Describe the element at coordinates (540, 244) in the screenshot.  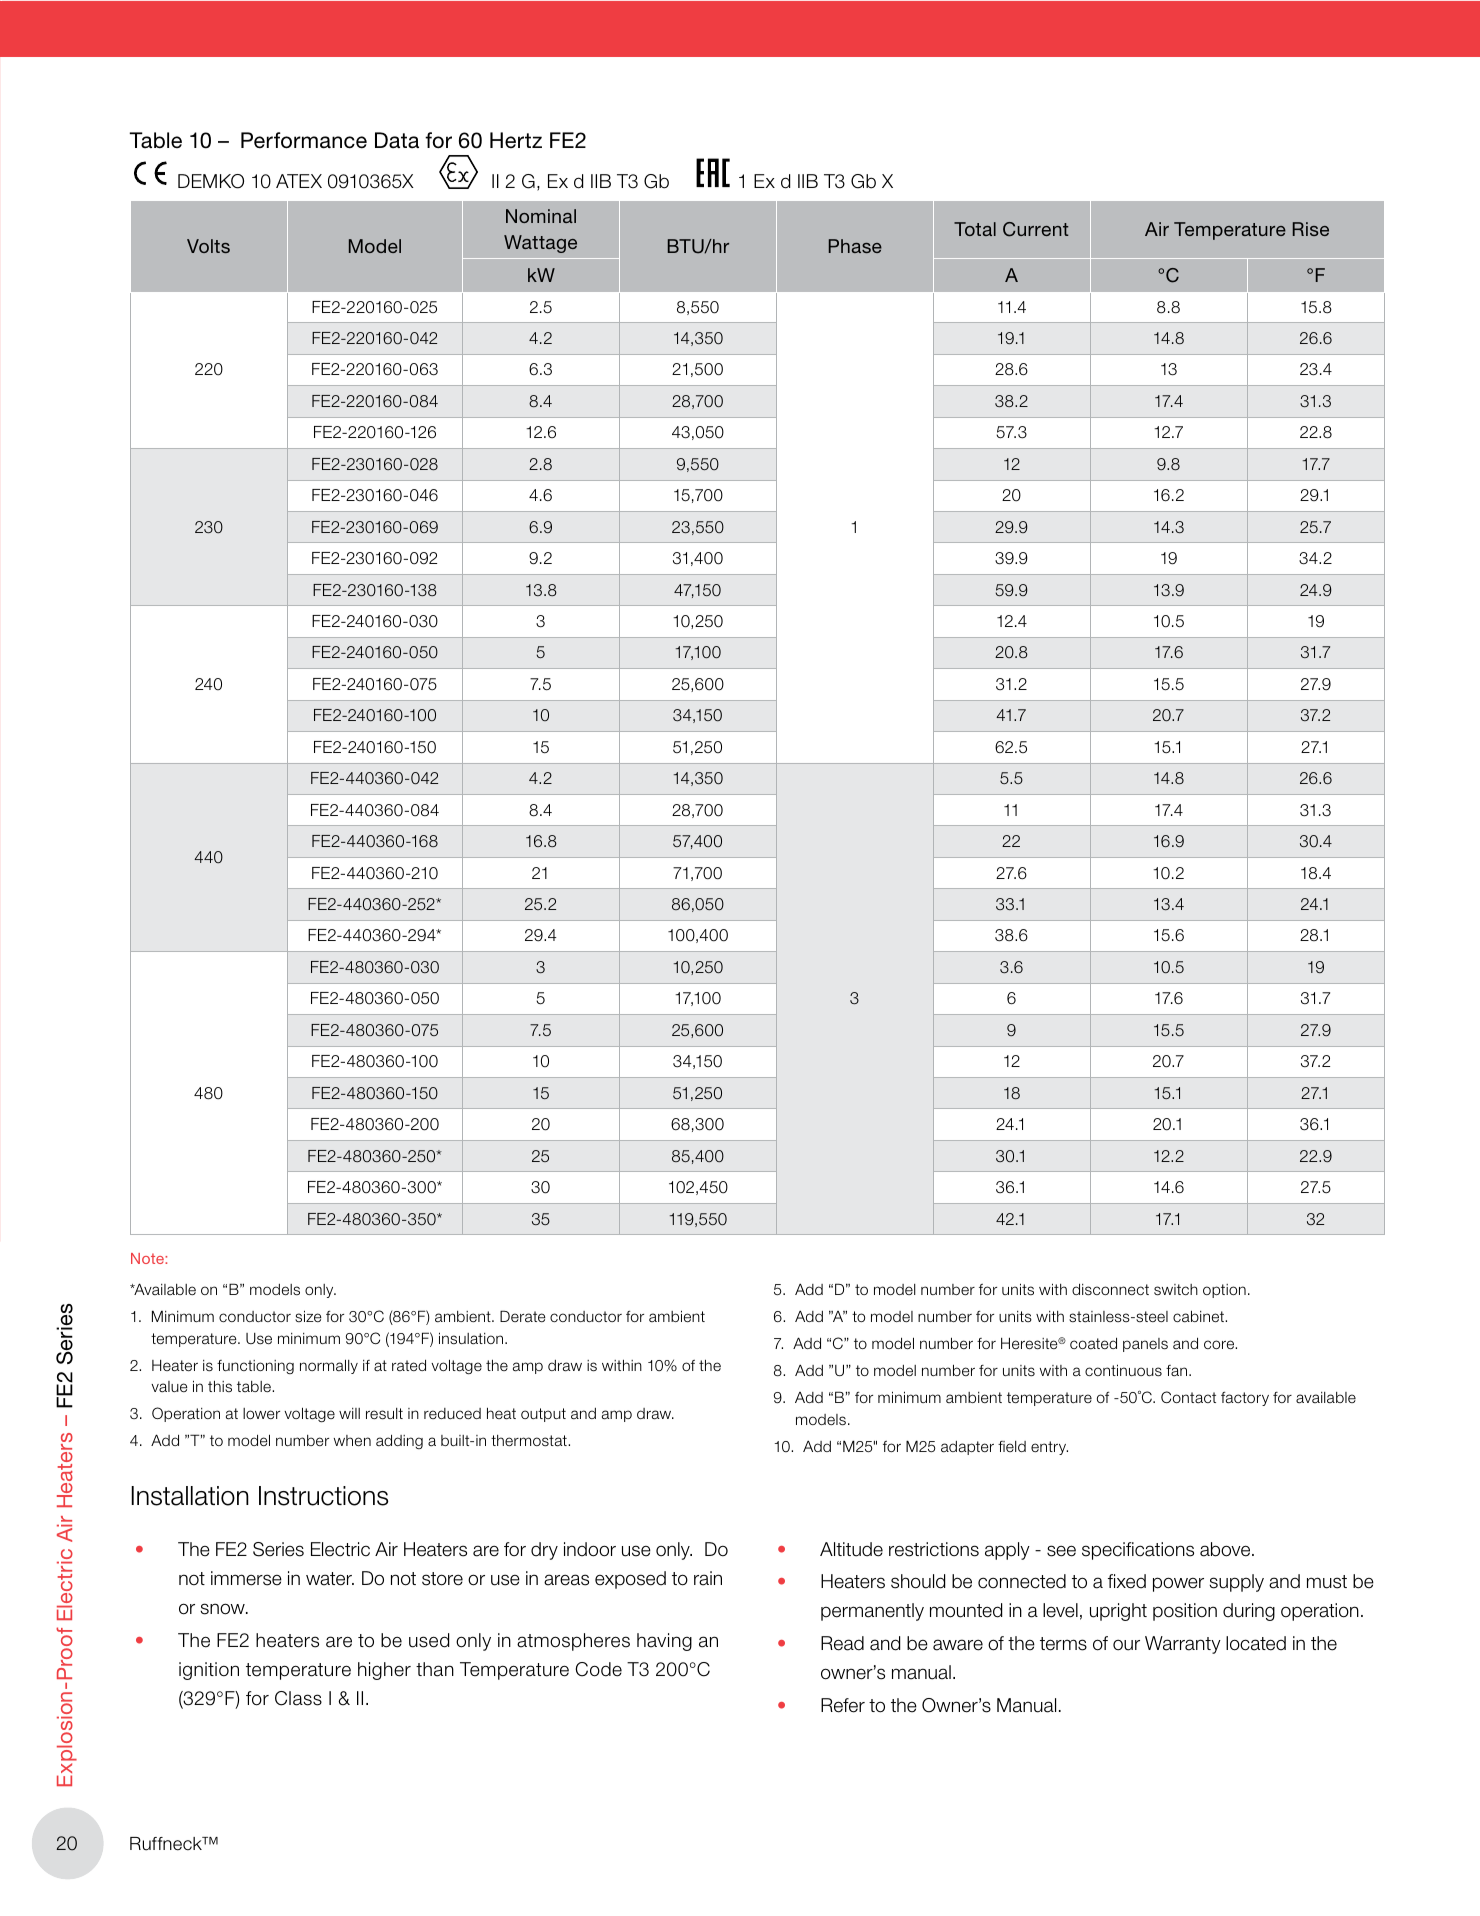
I see `Wattage` at that location.
